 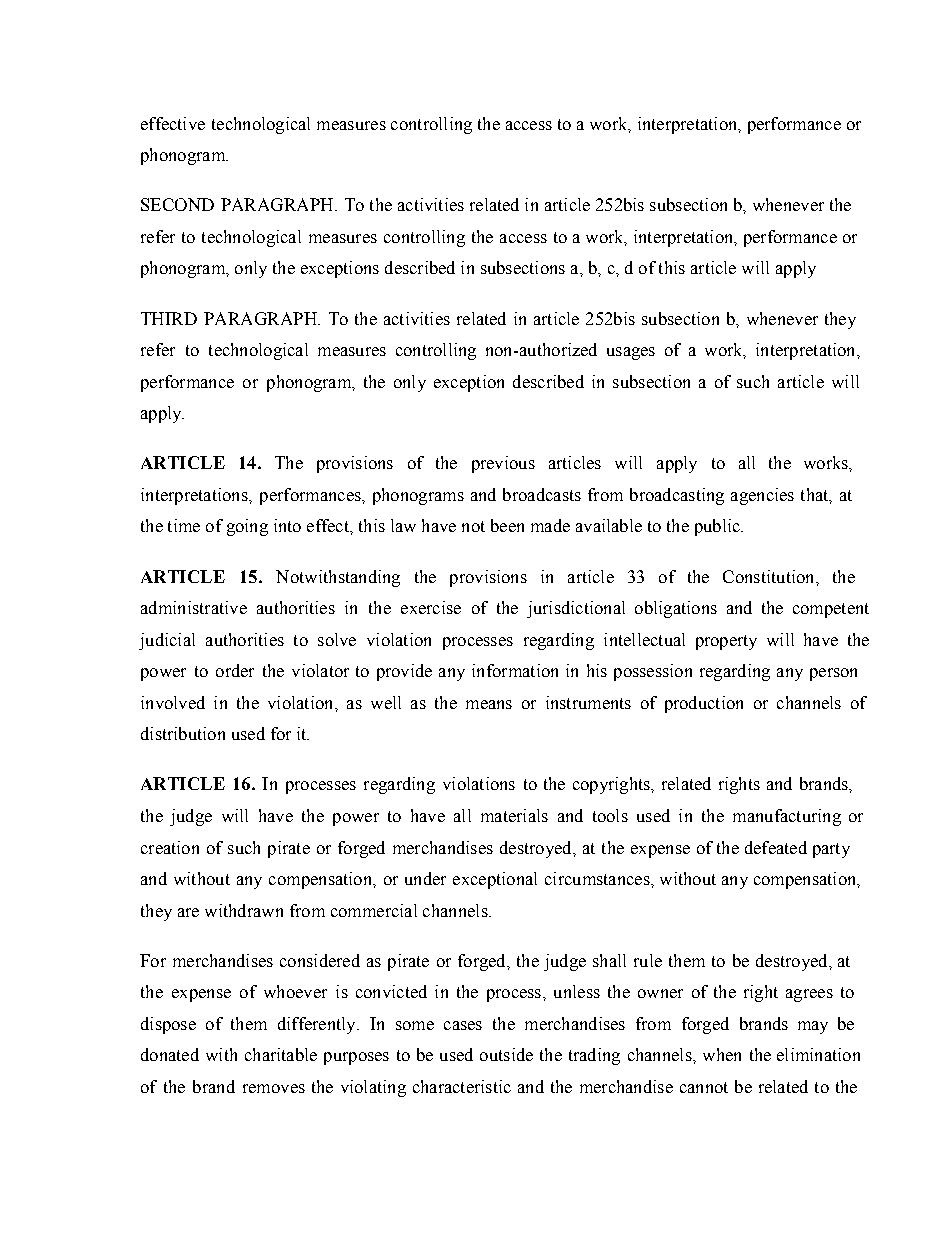 What do you see at coordinates (726, 642) in the document?
I see `property` at bounding box center [726, 642].
